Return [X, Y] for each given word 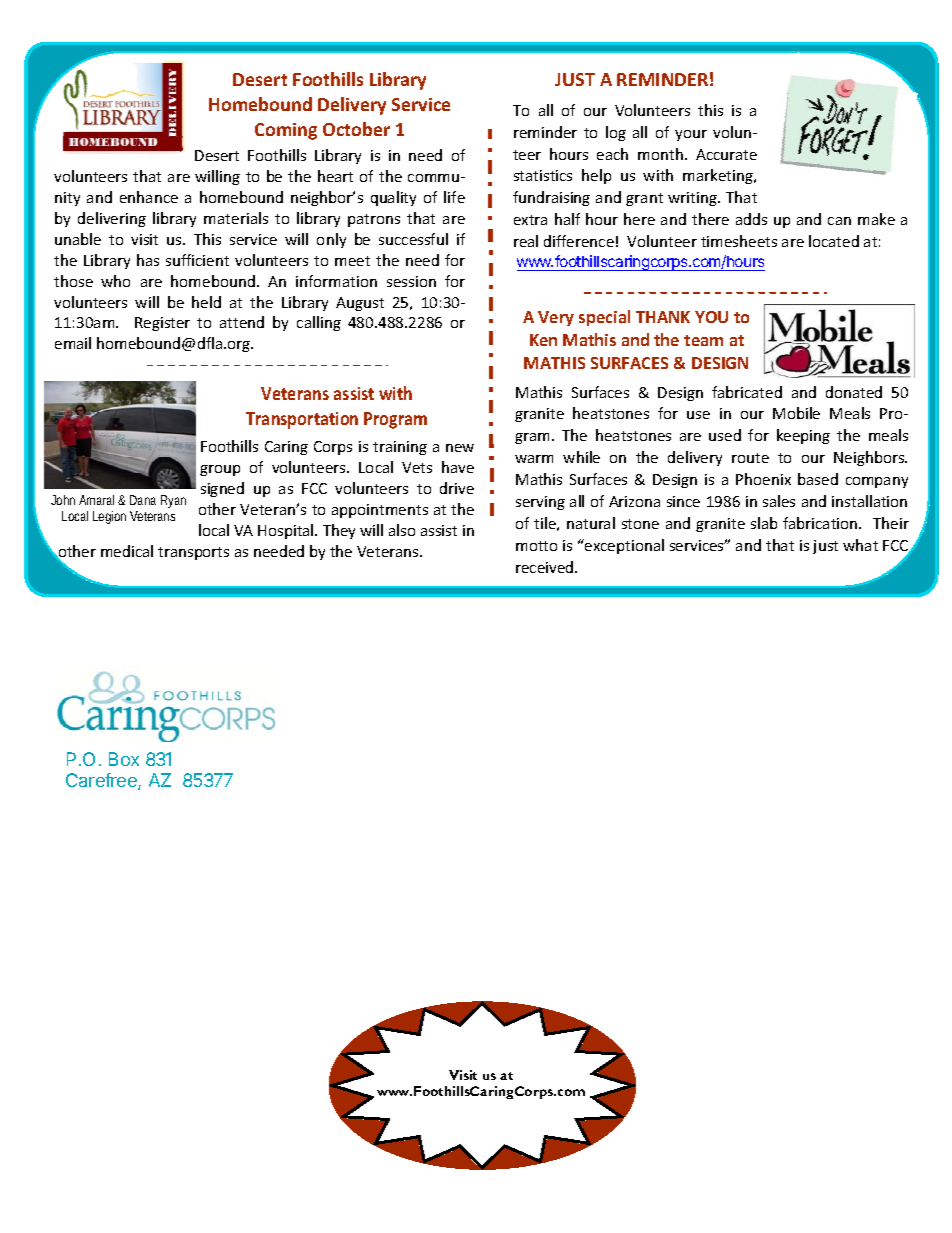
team [703, 340]
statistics [543, 175]
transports [193, 553]
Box [124, 759]
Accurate [726, 154]
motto [536, 546]
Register [162, 324]
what [860, 545]
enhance [149, 197]
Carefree [102, 781]
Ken [543, 340]
